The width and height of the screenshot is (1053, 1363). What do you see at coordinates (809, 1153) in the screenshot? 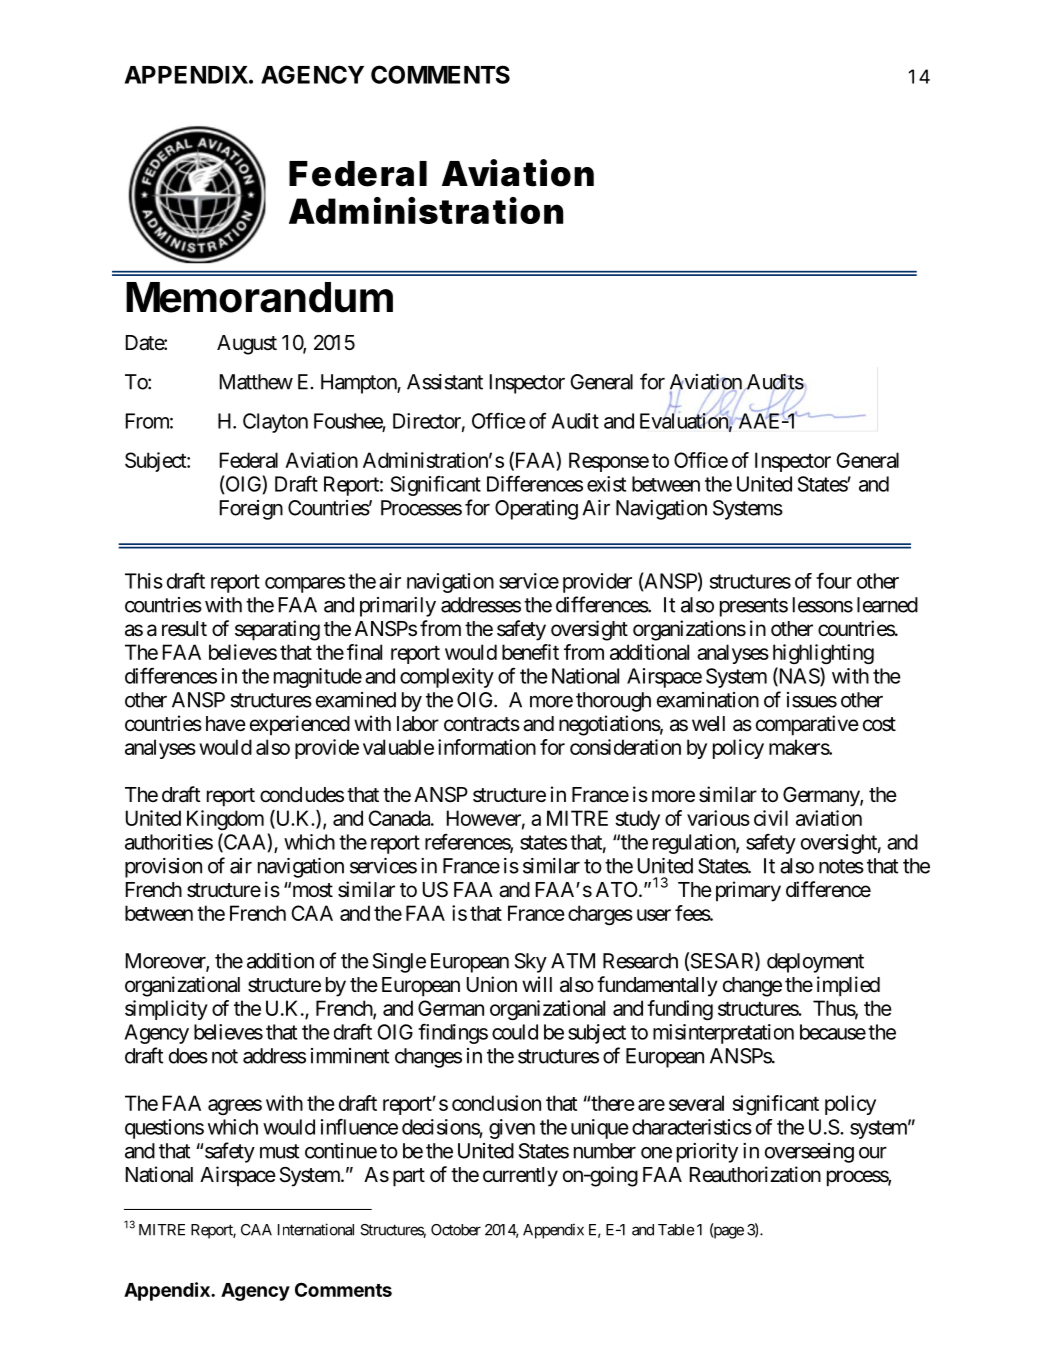
I see `overseeing` at bounding box center [809, 1153].
